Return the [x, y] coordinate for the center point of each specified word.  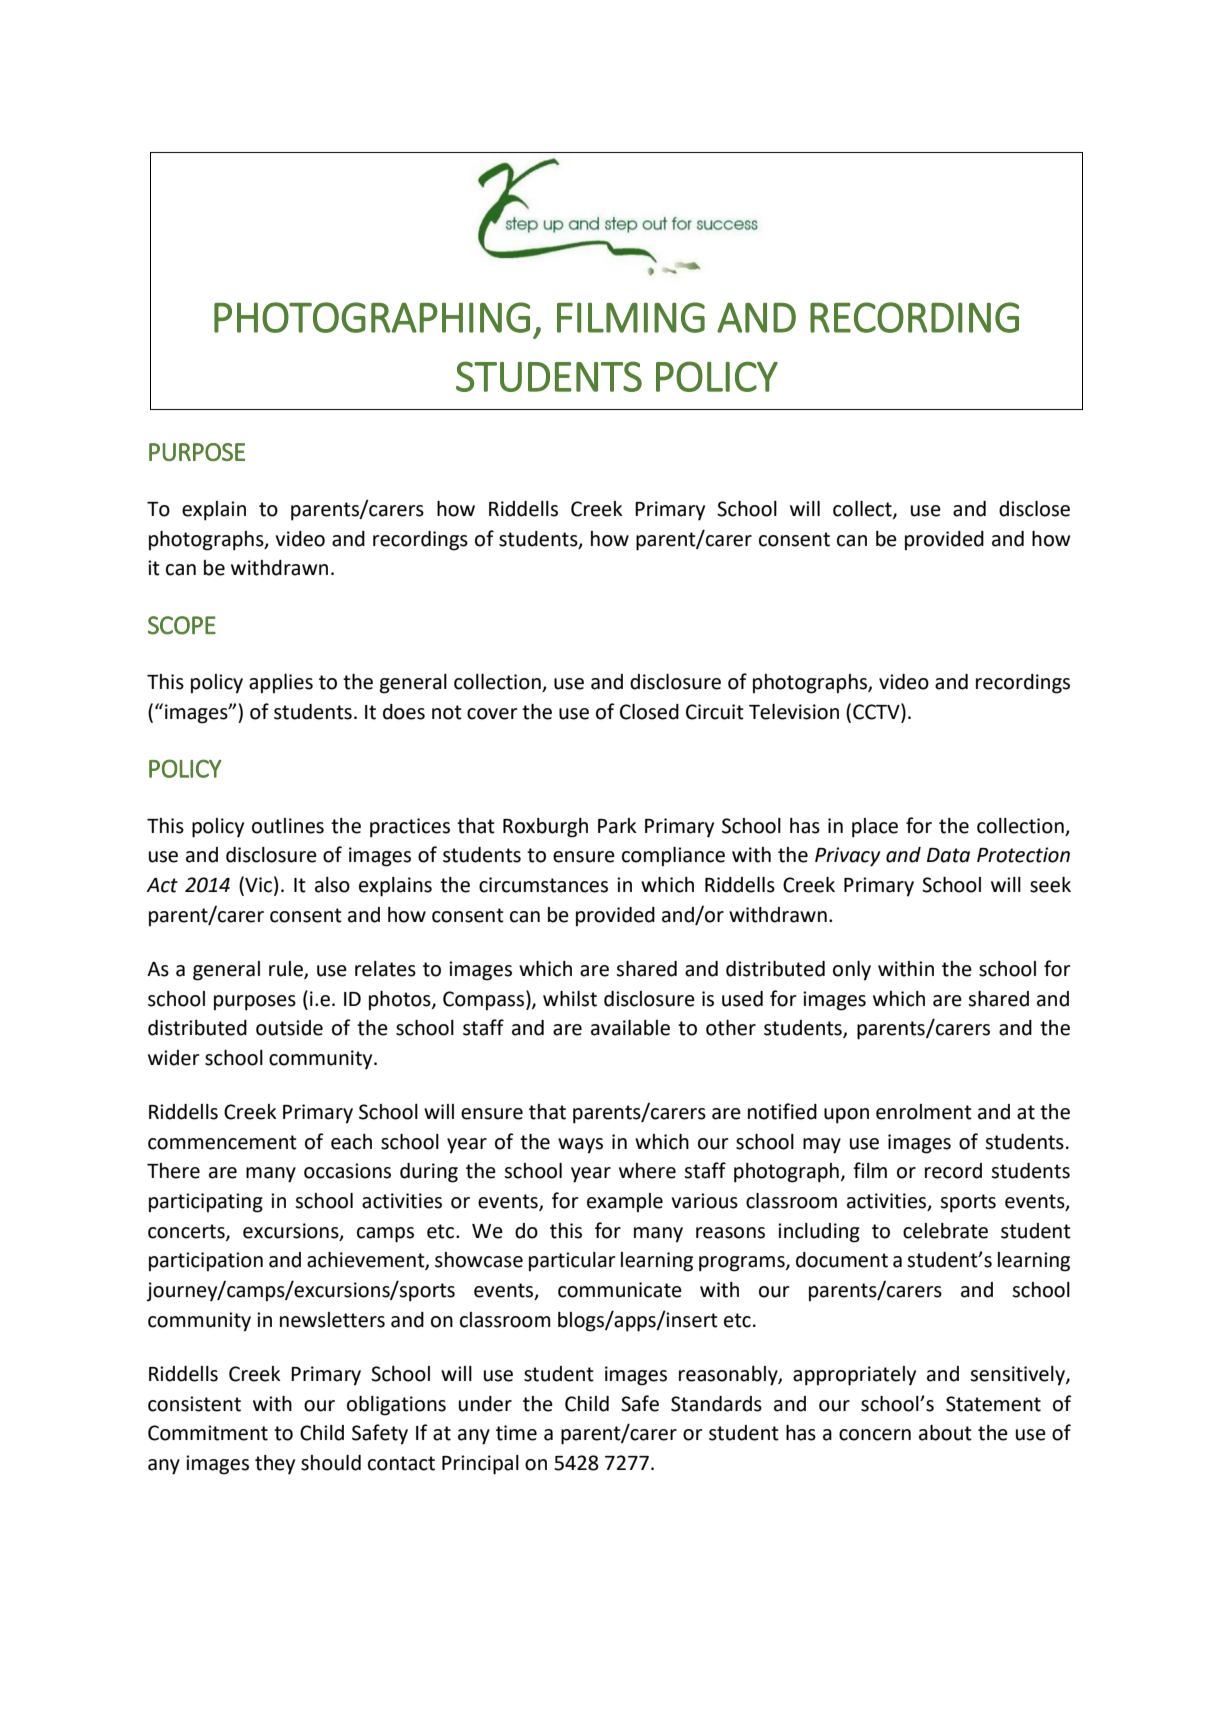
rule [287, 969]
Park [617, 826]
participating [206, 1203]
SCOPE [182, 625]
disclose [1034, 509]
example [625, 1203]
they [275, 1465]
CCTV [877, 711]
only [852, 971]
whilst [570, 999]
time [516, 1433]
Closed [649, 712]
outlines [288, 826]
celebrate [945, 1231]
